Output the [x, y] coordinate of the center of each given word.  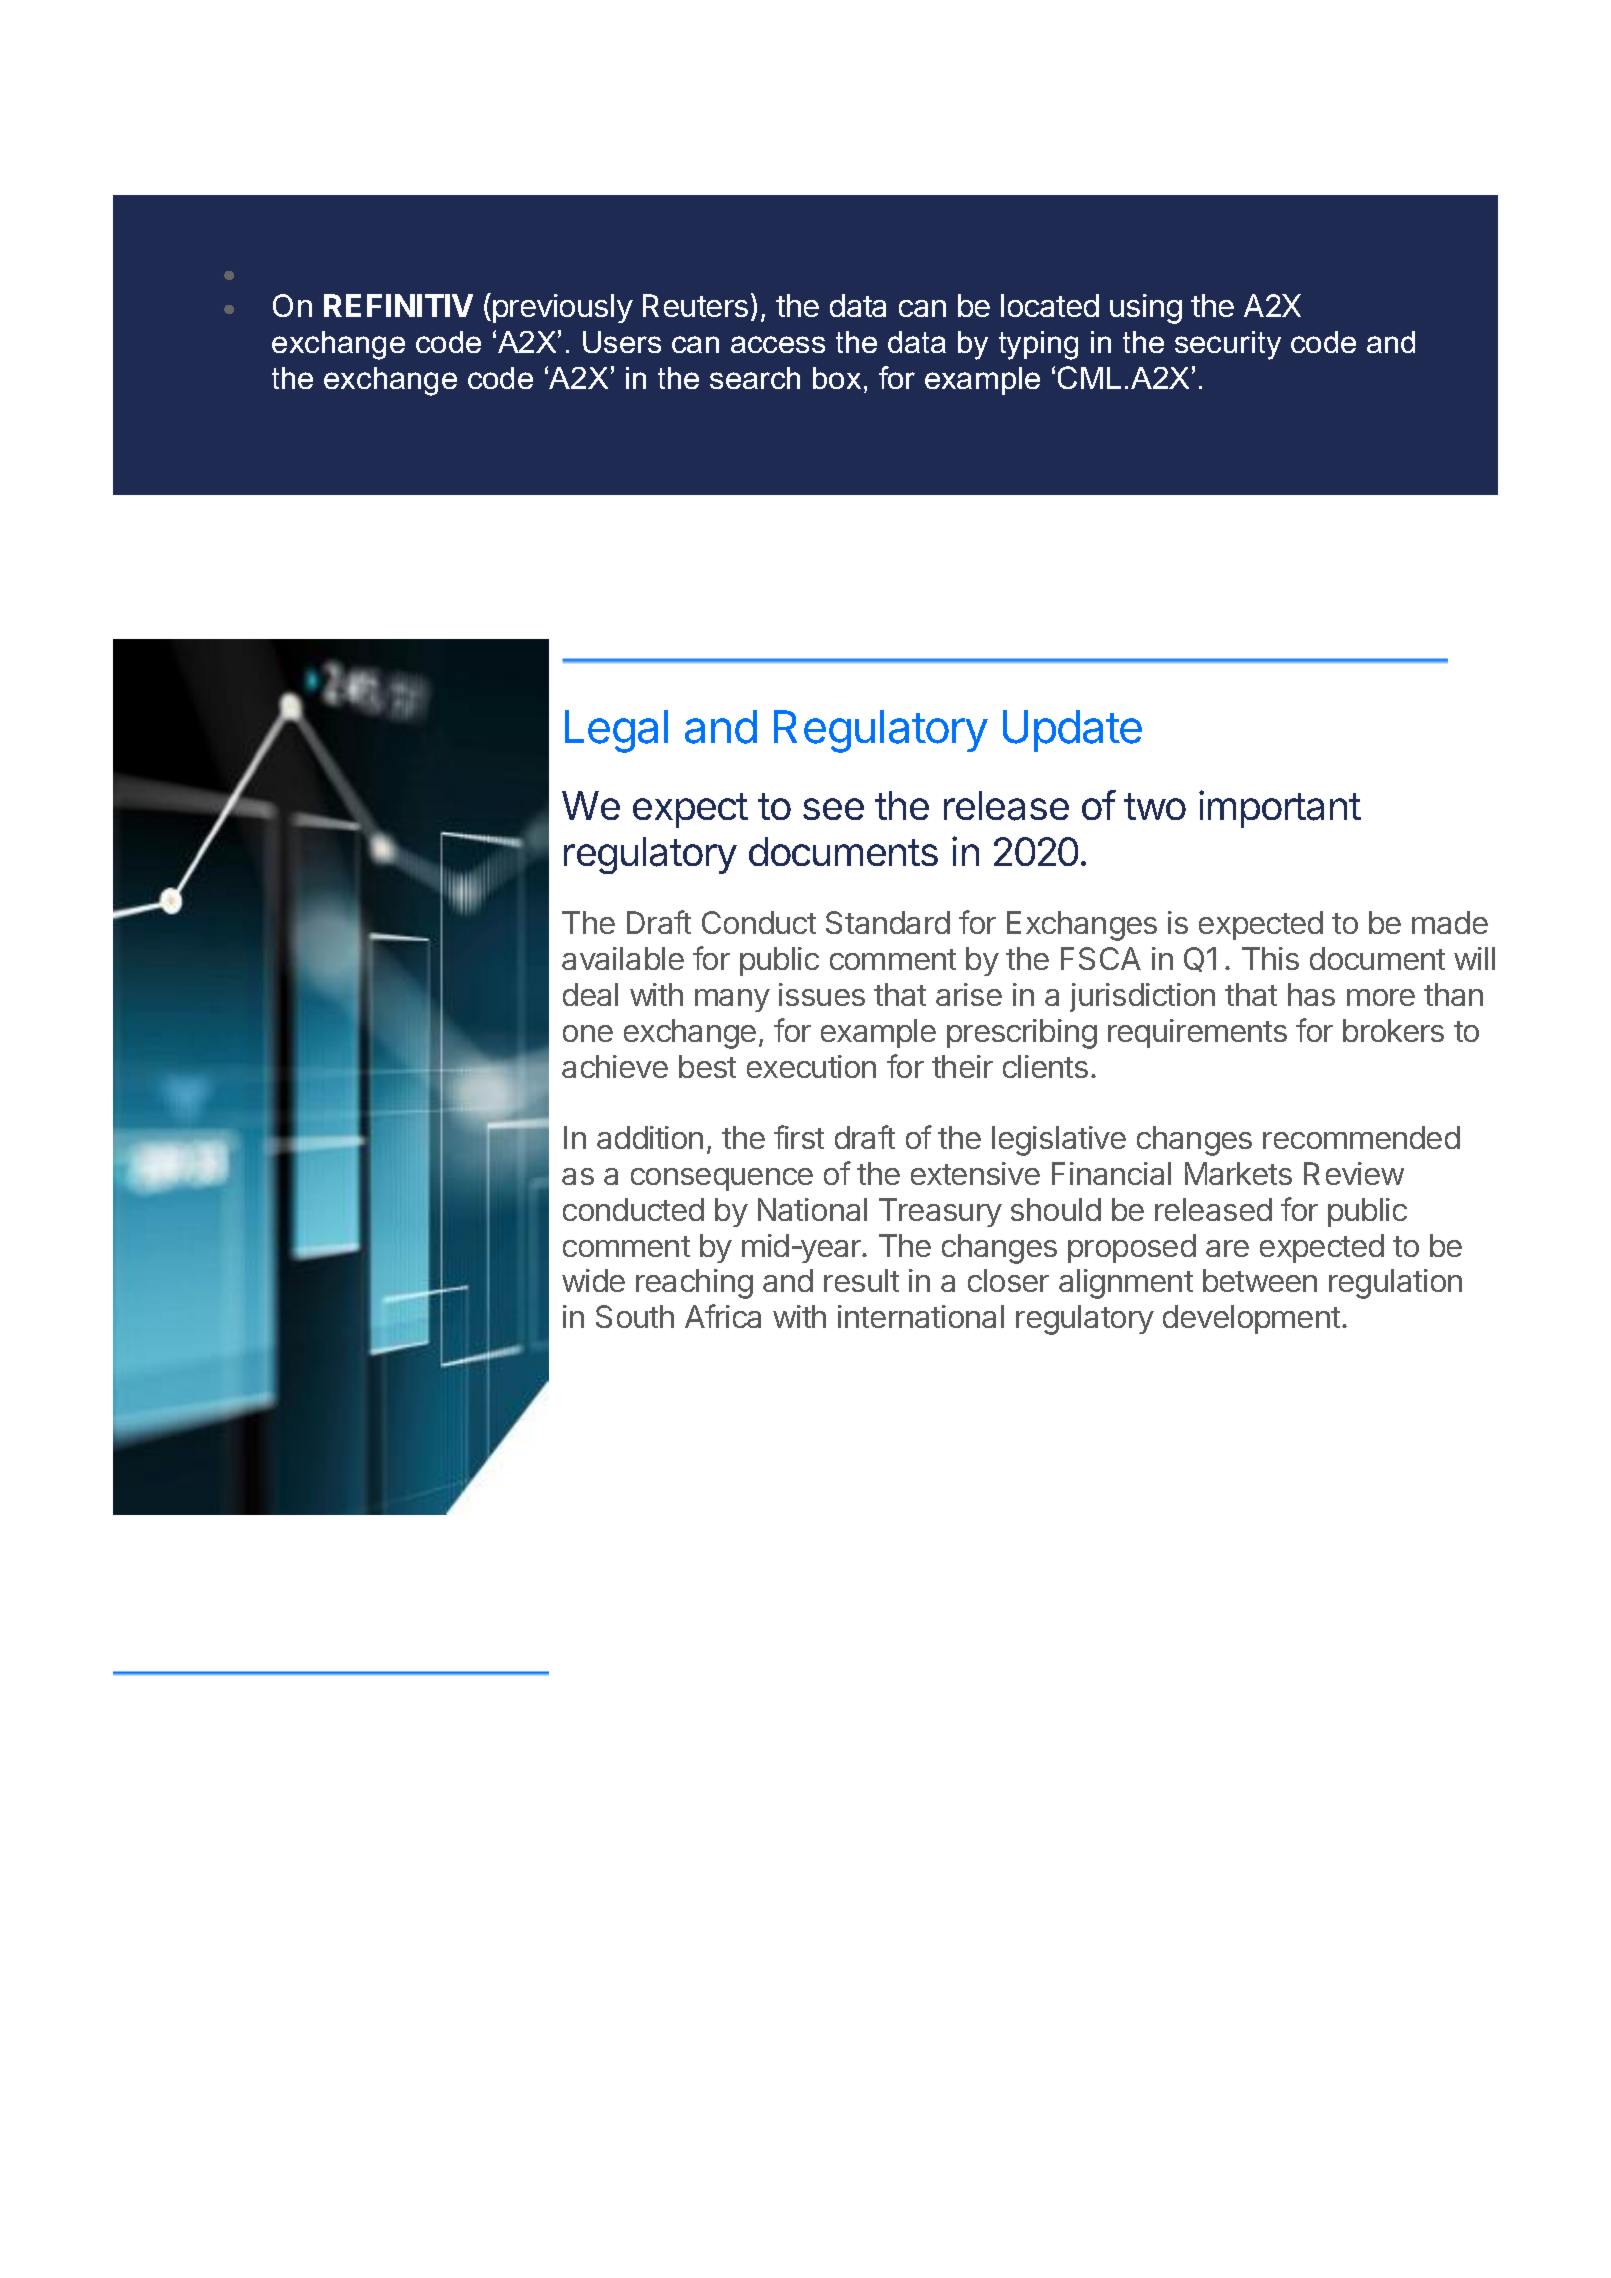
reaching [694, 1284]
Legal [616, 731]
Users [622, 342]
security [1228, 345]
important [1280, 809]
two [1155, 806]
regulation [1395, 1284]
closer [1008, 1280]
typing [1038, 345]
